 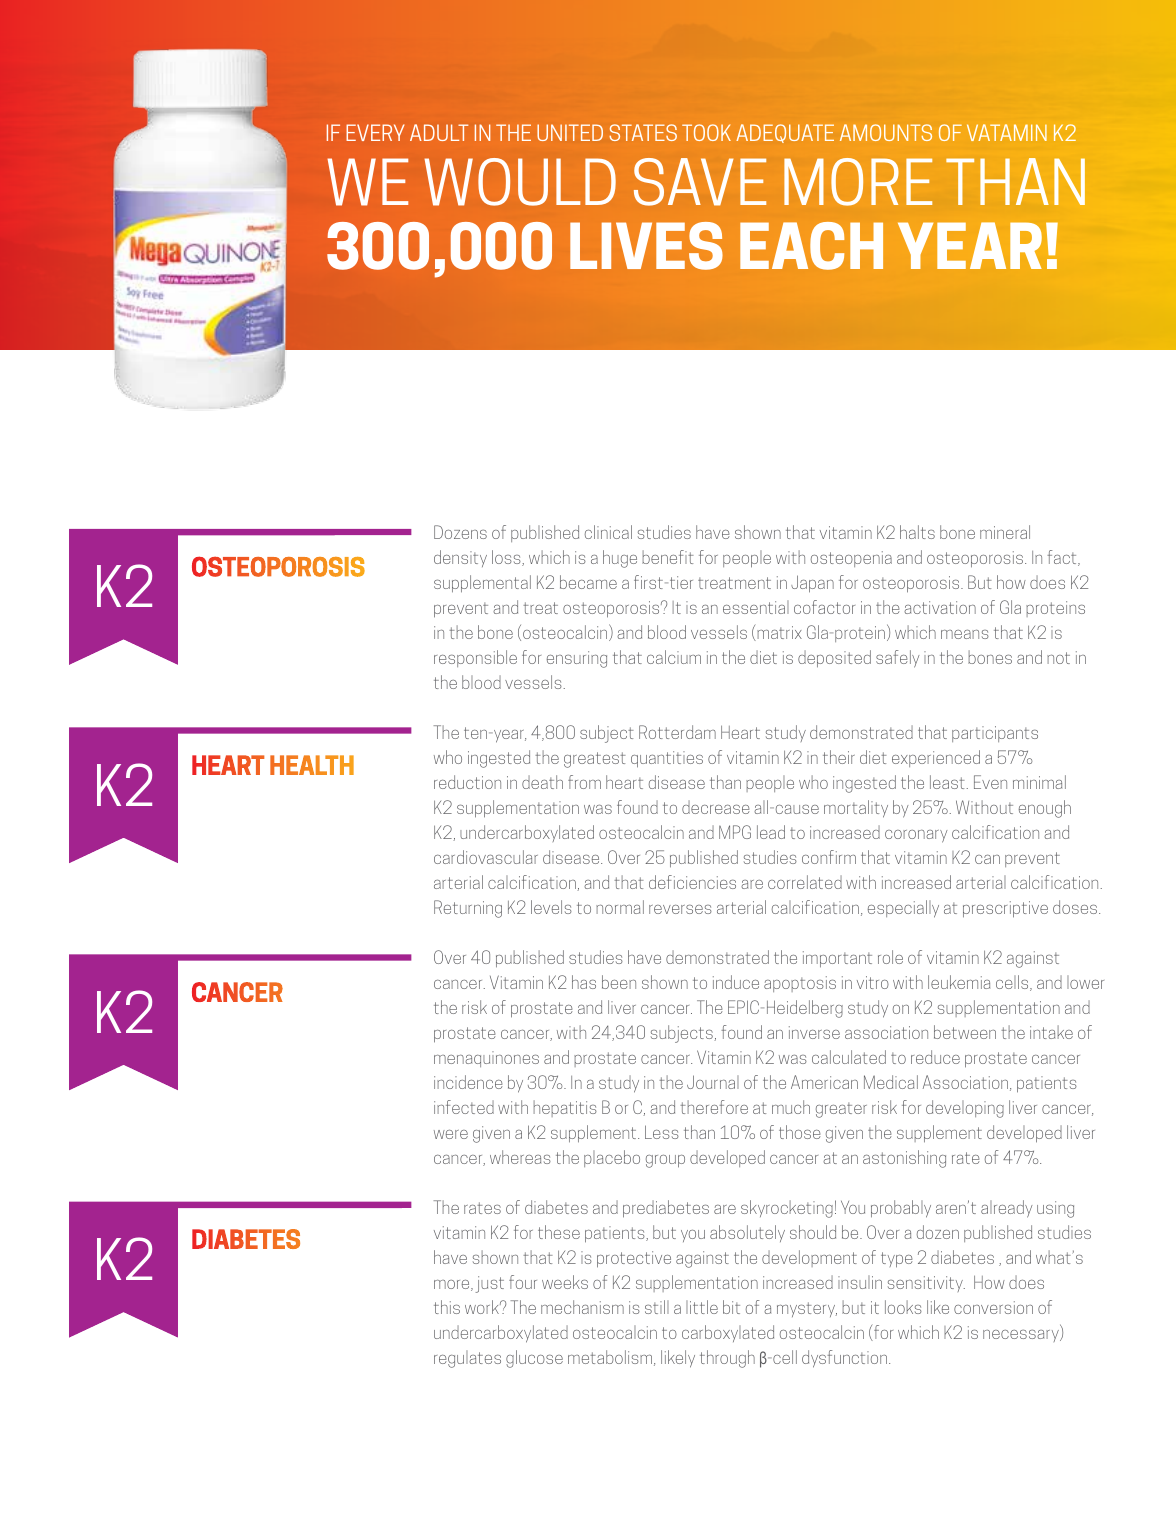 What do you see at coordinates (886, 132) in the image?
I see `AMOUNTS` at bounding box center [886, 132].
